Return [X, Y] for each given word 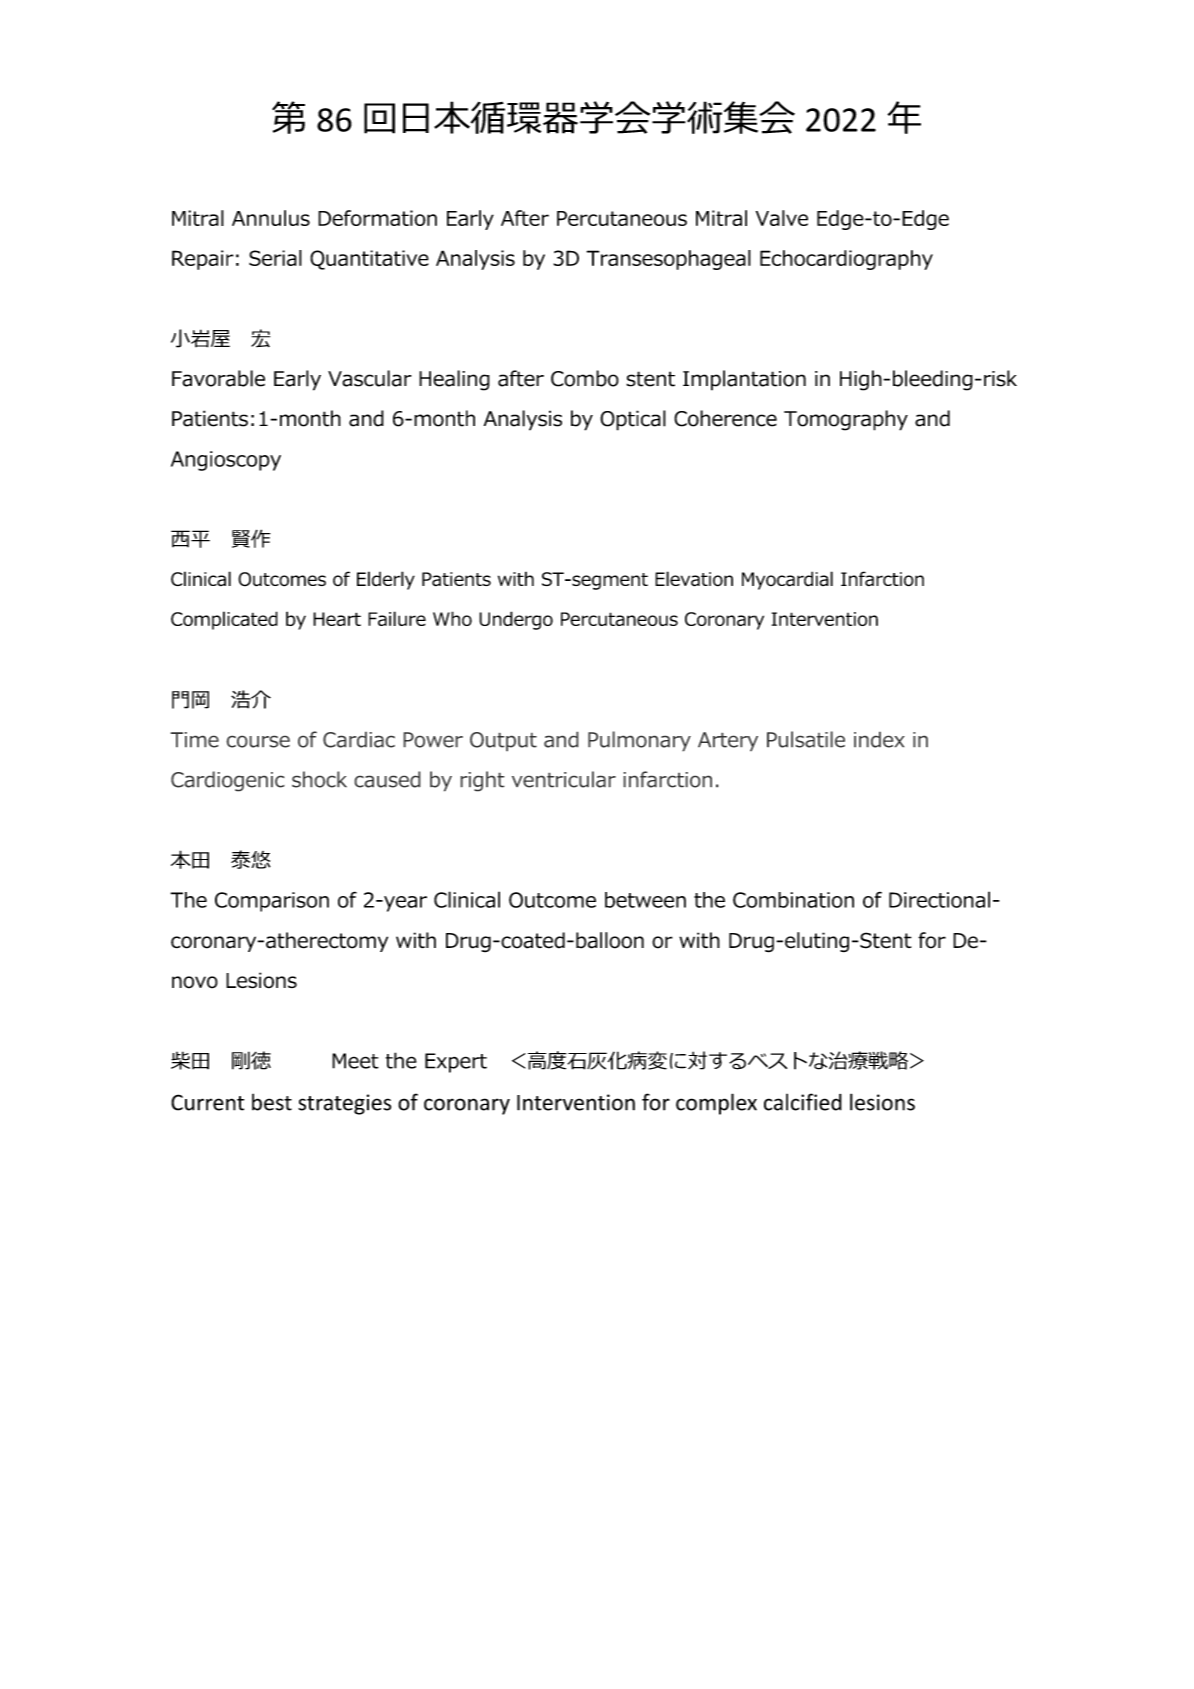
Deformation [377, 218]
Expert [456, 1063]
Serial [275, 258]
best [272, 1102]
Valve [782, 218]
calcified [803, 1102]
